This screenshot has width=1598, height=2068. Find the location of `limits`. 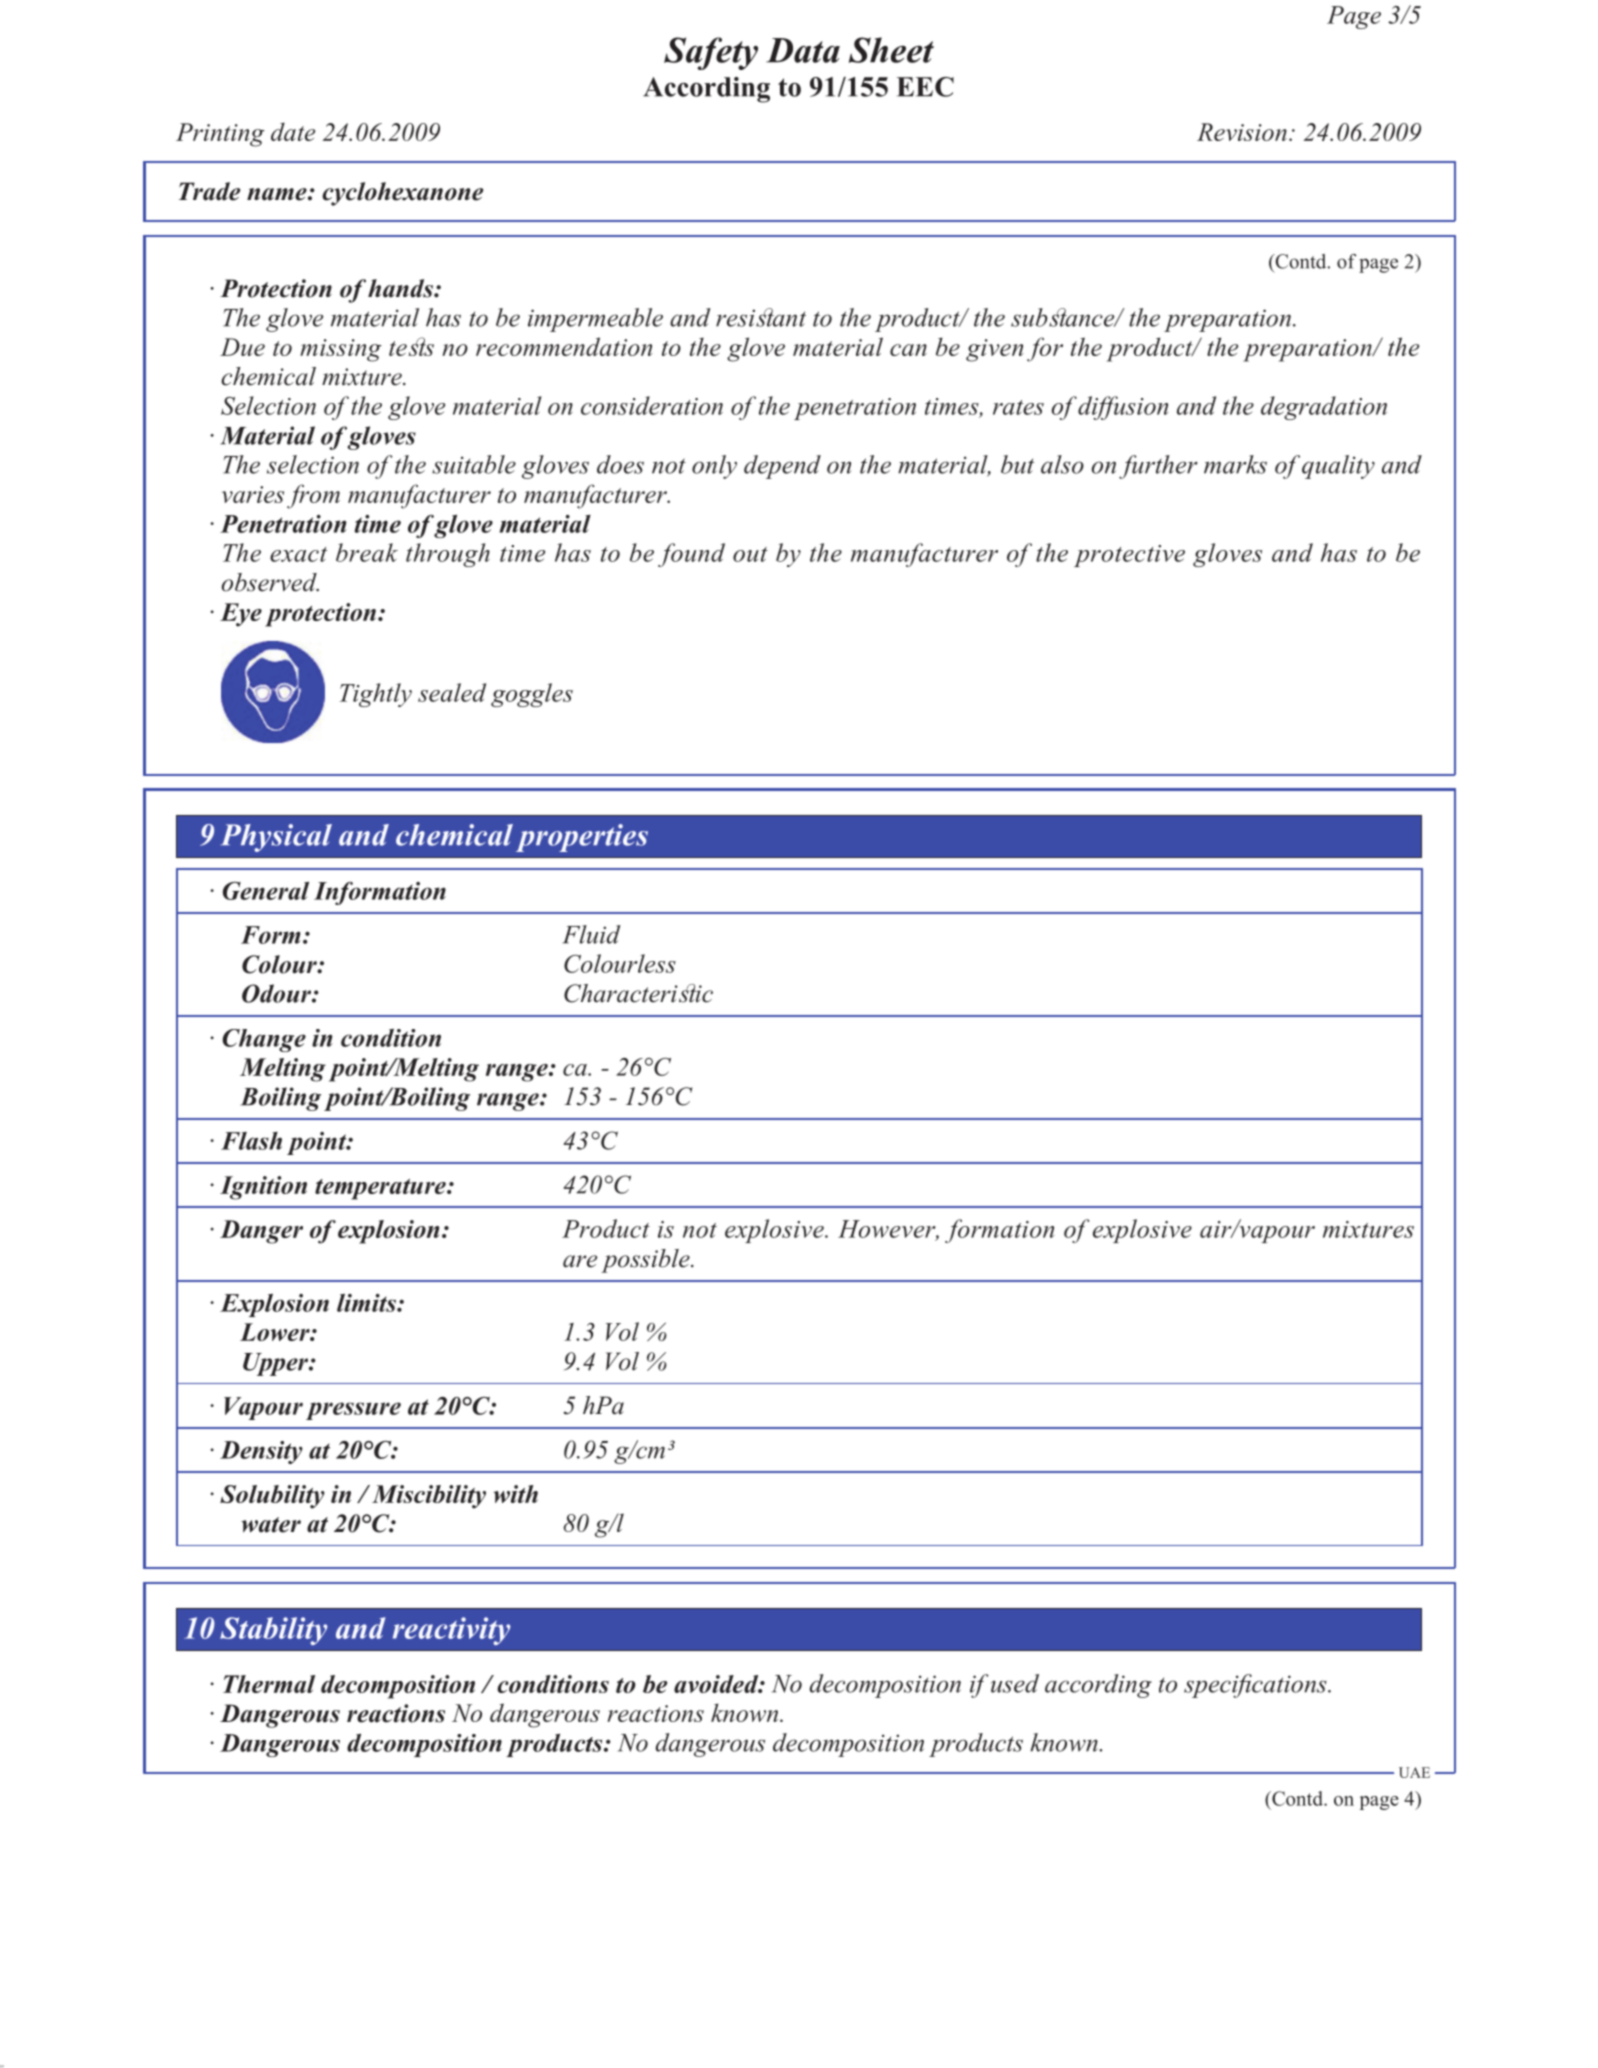

limits is located at coordinates (367, 1303).
